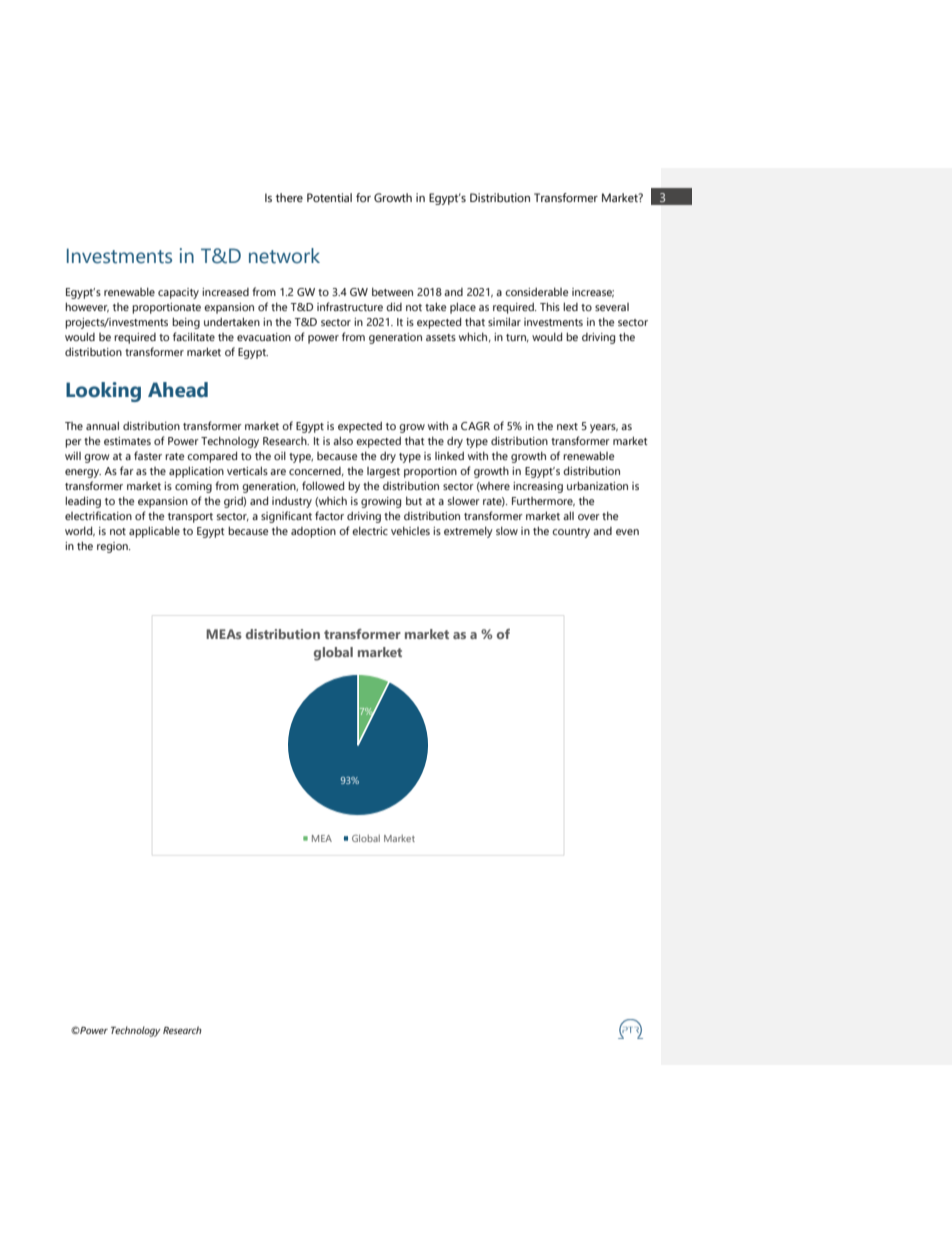 The image size is (952, 1233). Describe the element at coordinates (536, 291) in the document. I see `considerable` at that location.
